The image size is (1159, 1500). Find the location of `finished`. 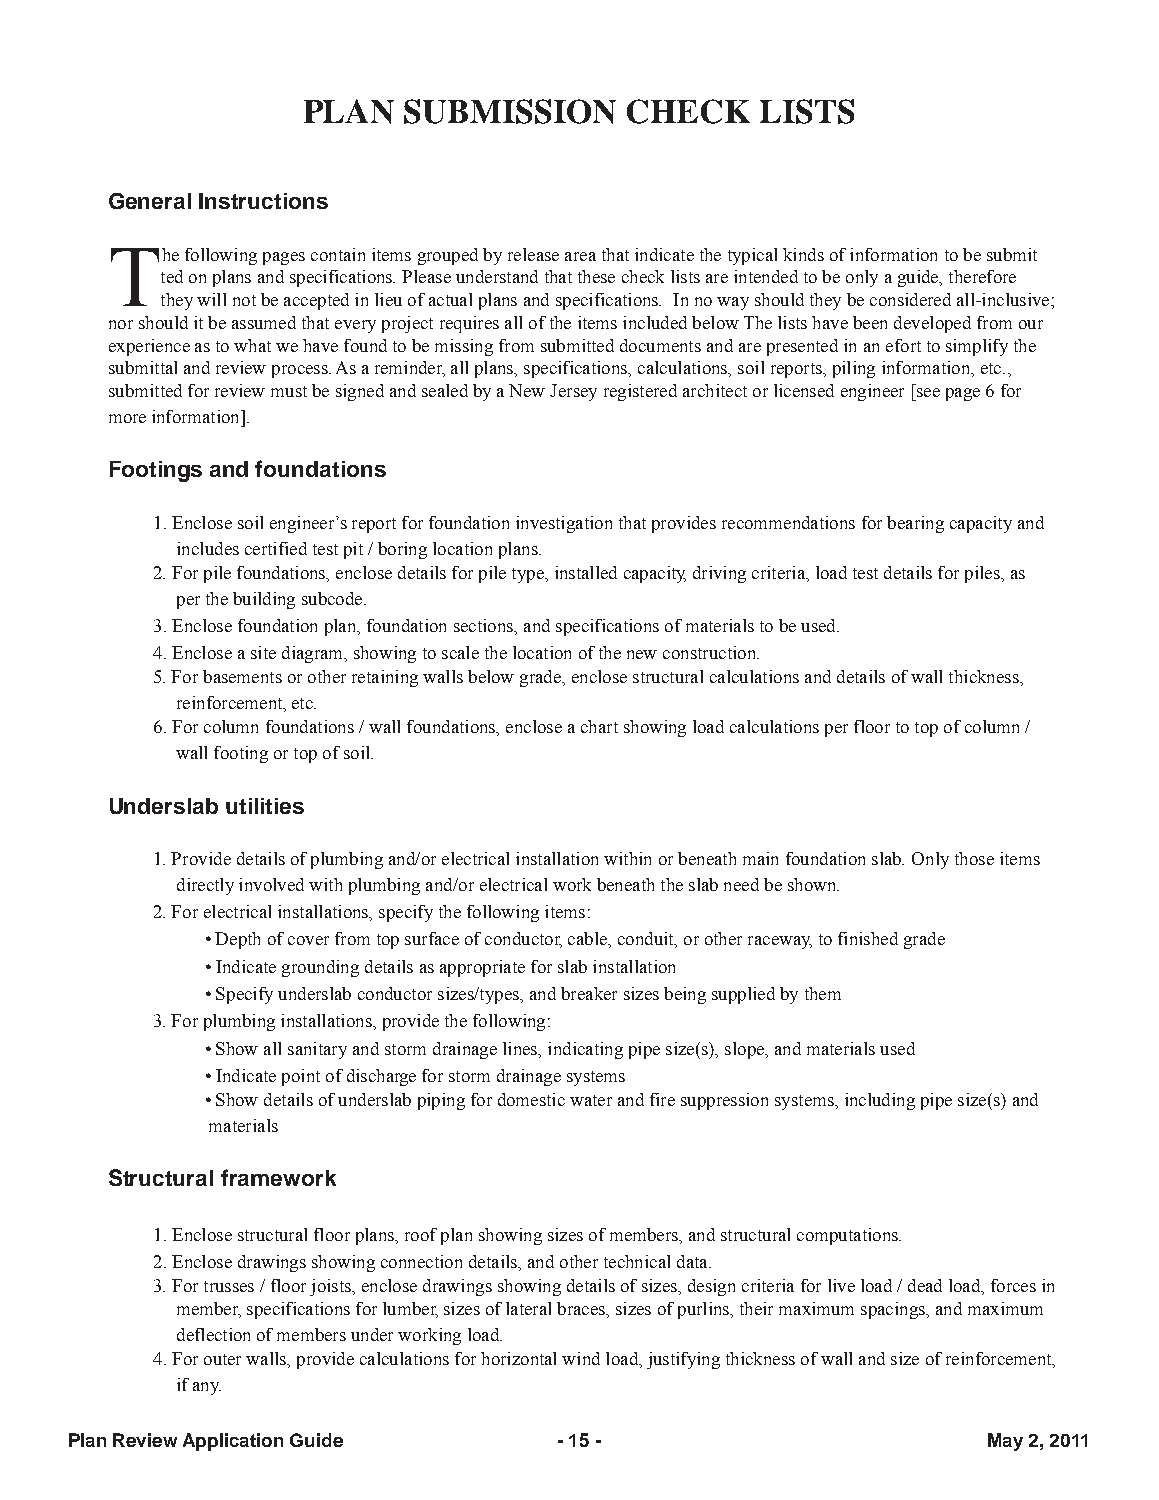

finished is located at coordinates (868, 938).
